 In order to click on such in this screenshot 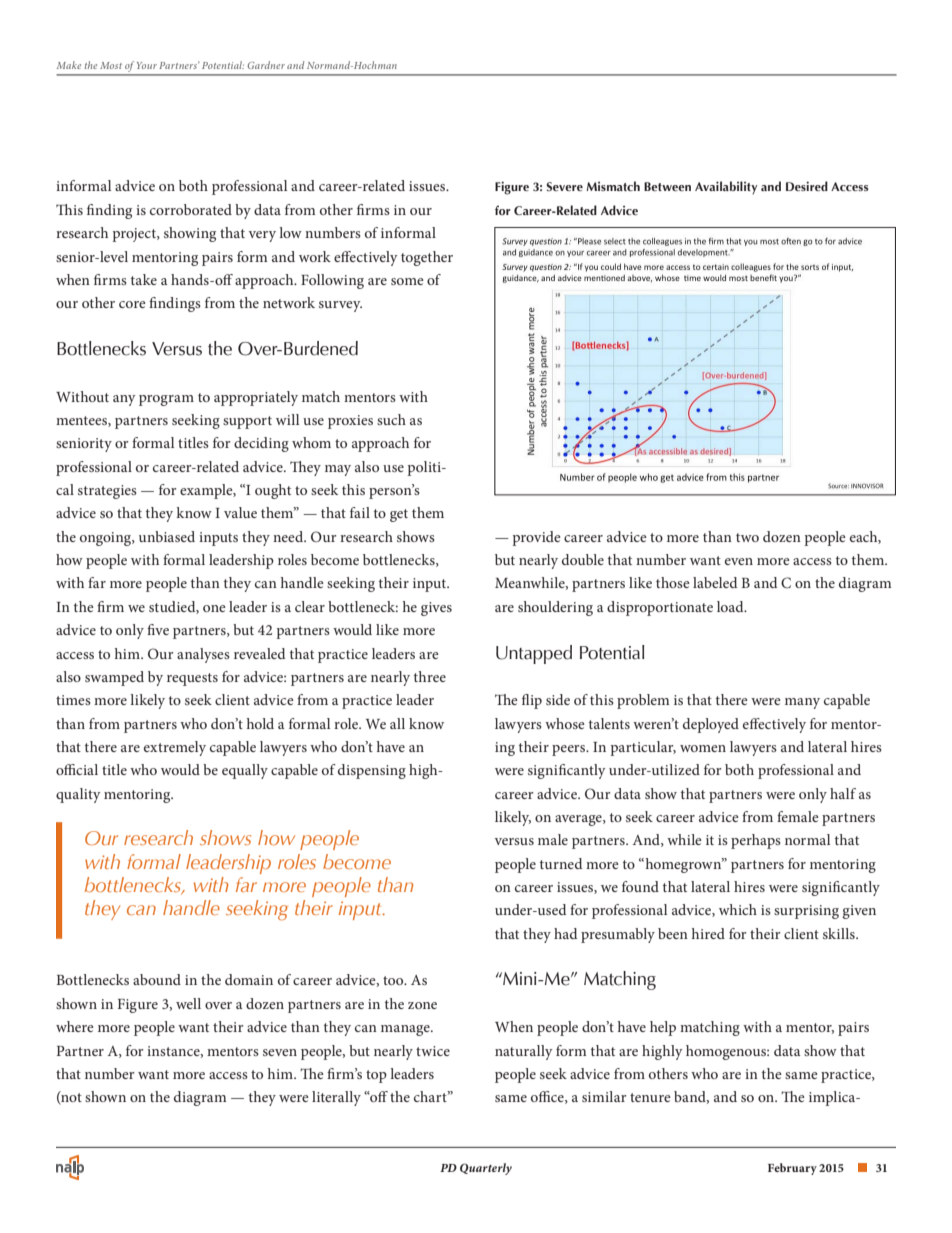, I will do `click(391, 419)`.
